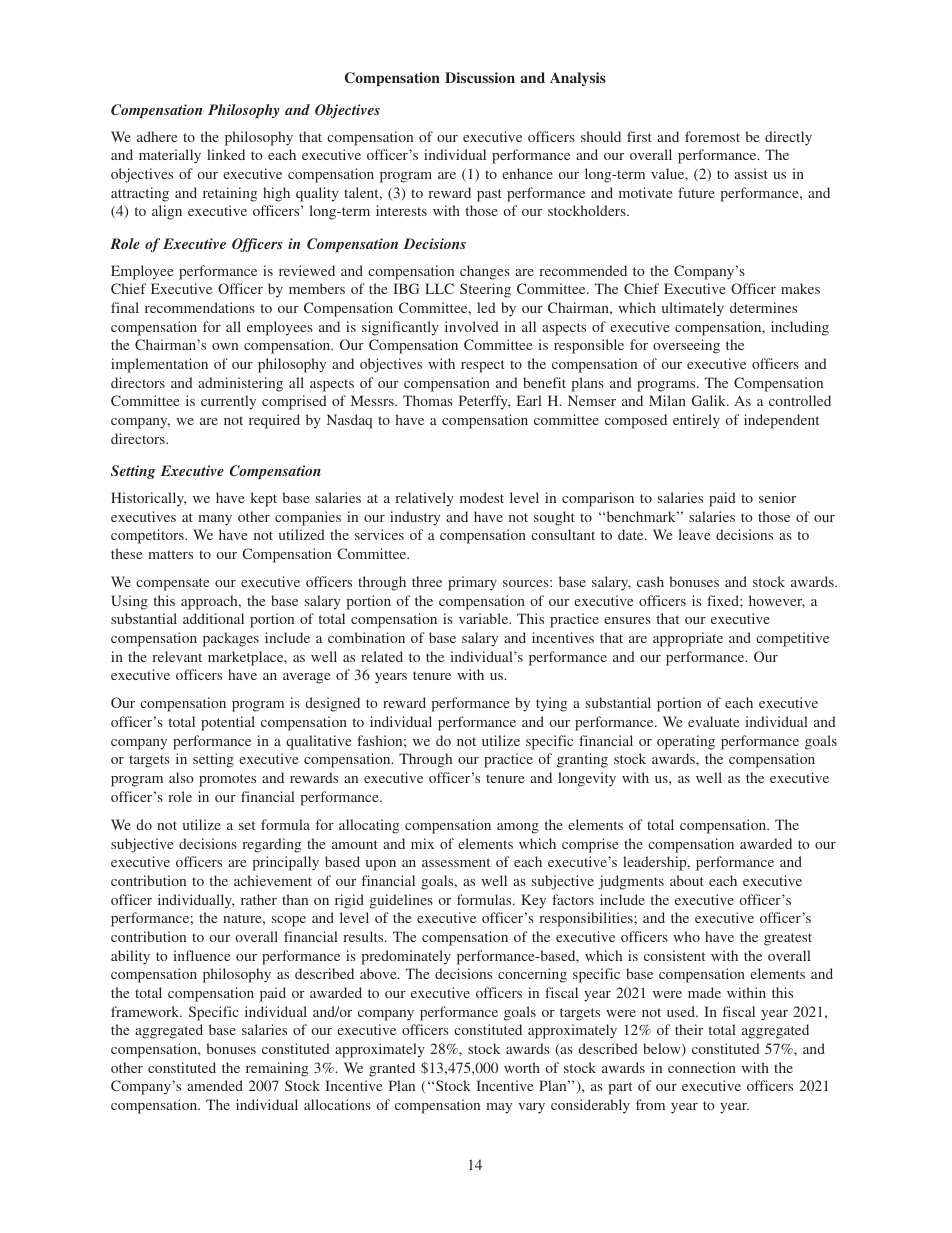  Describe the element at coordinates (712, 136) in the document. I see `foremost` at that location.
